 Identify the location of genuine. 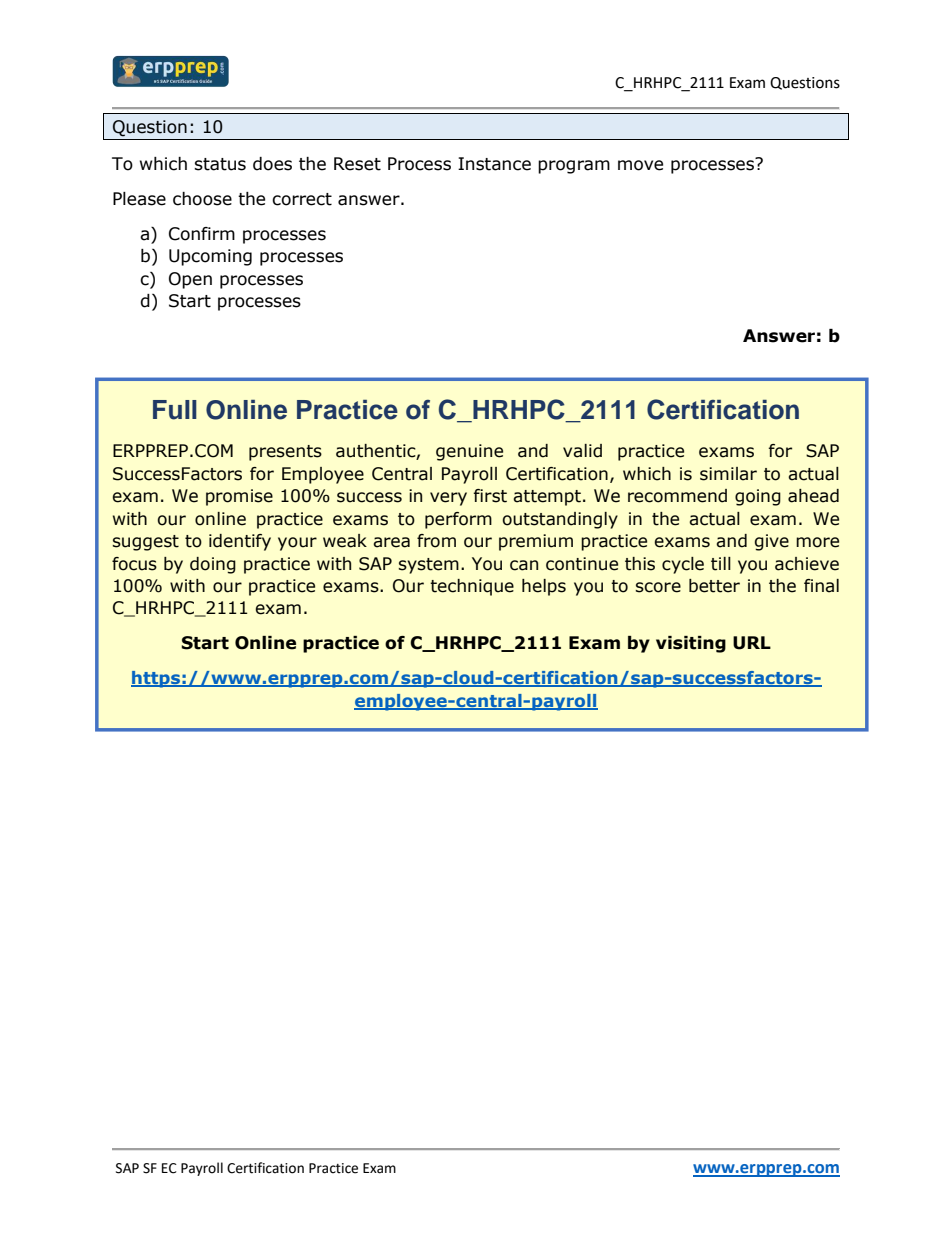
(469, 452).
